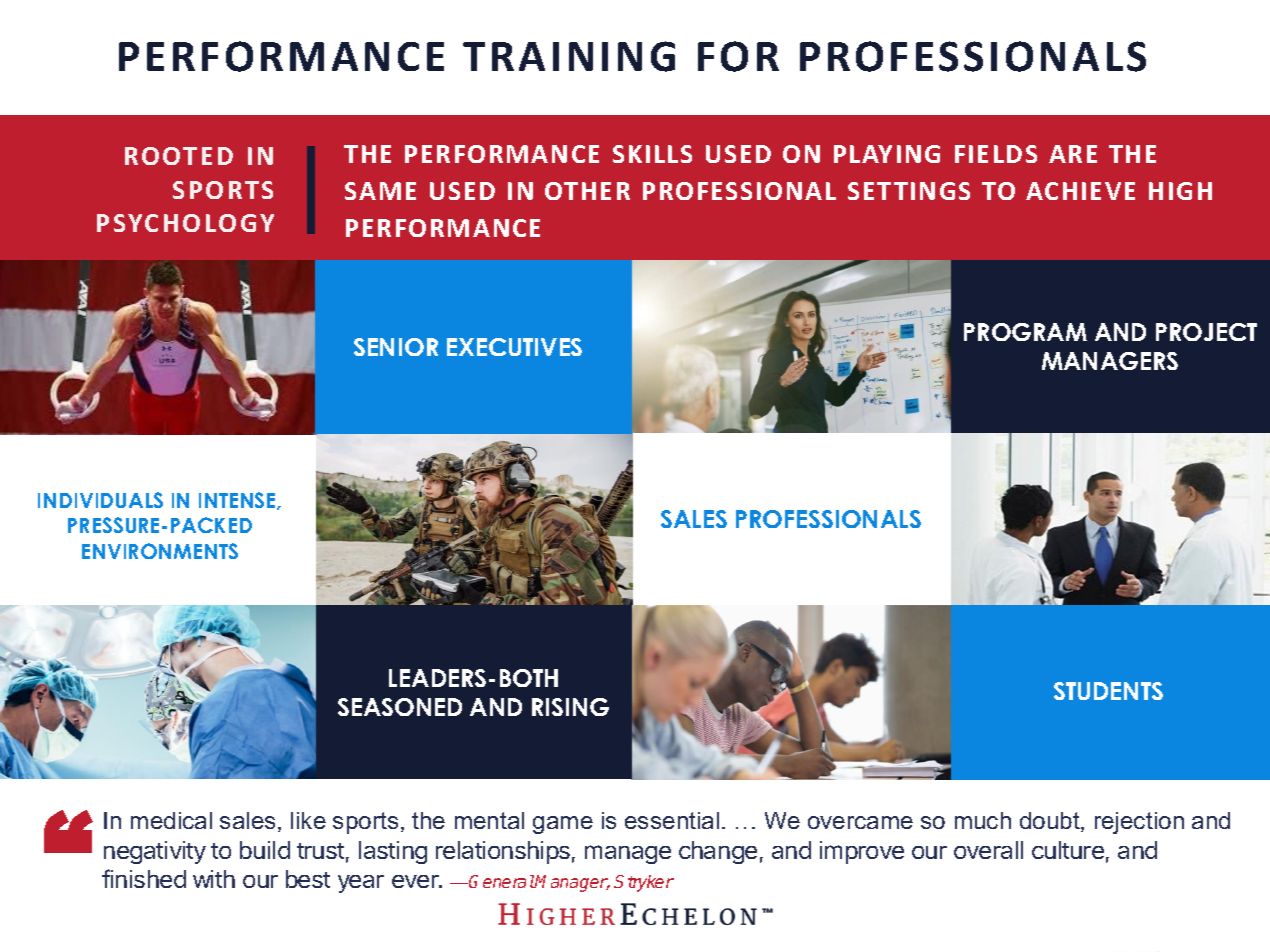  What do you see at coordinates (1025, 332) in the screenshot?
I see `PROGRAM` at bounding box center [1025, 332].
